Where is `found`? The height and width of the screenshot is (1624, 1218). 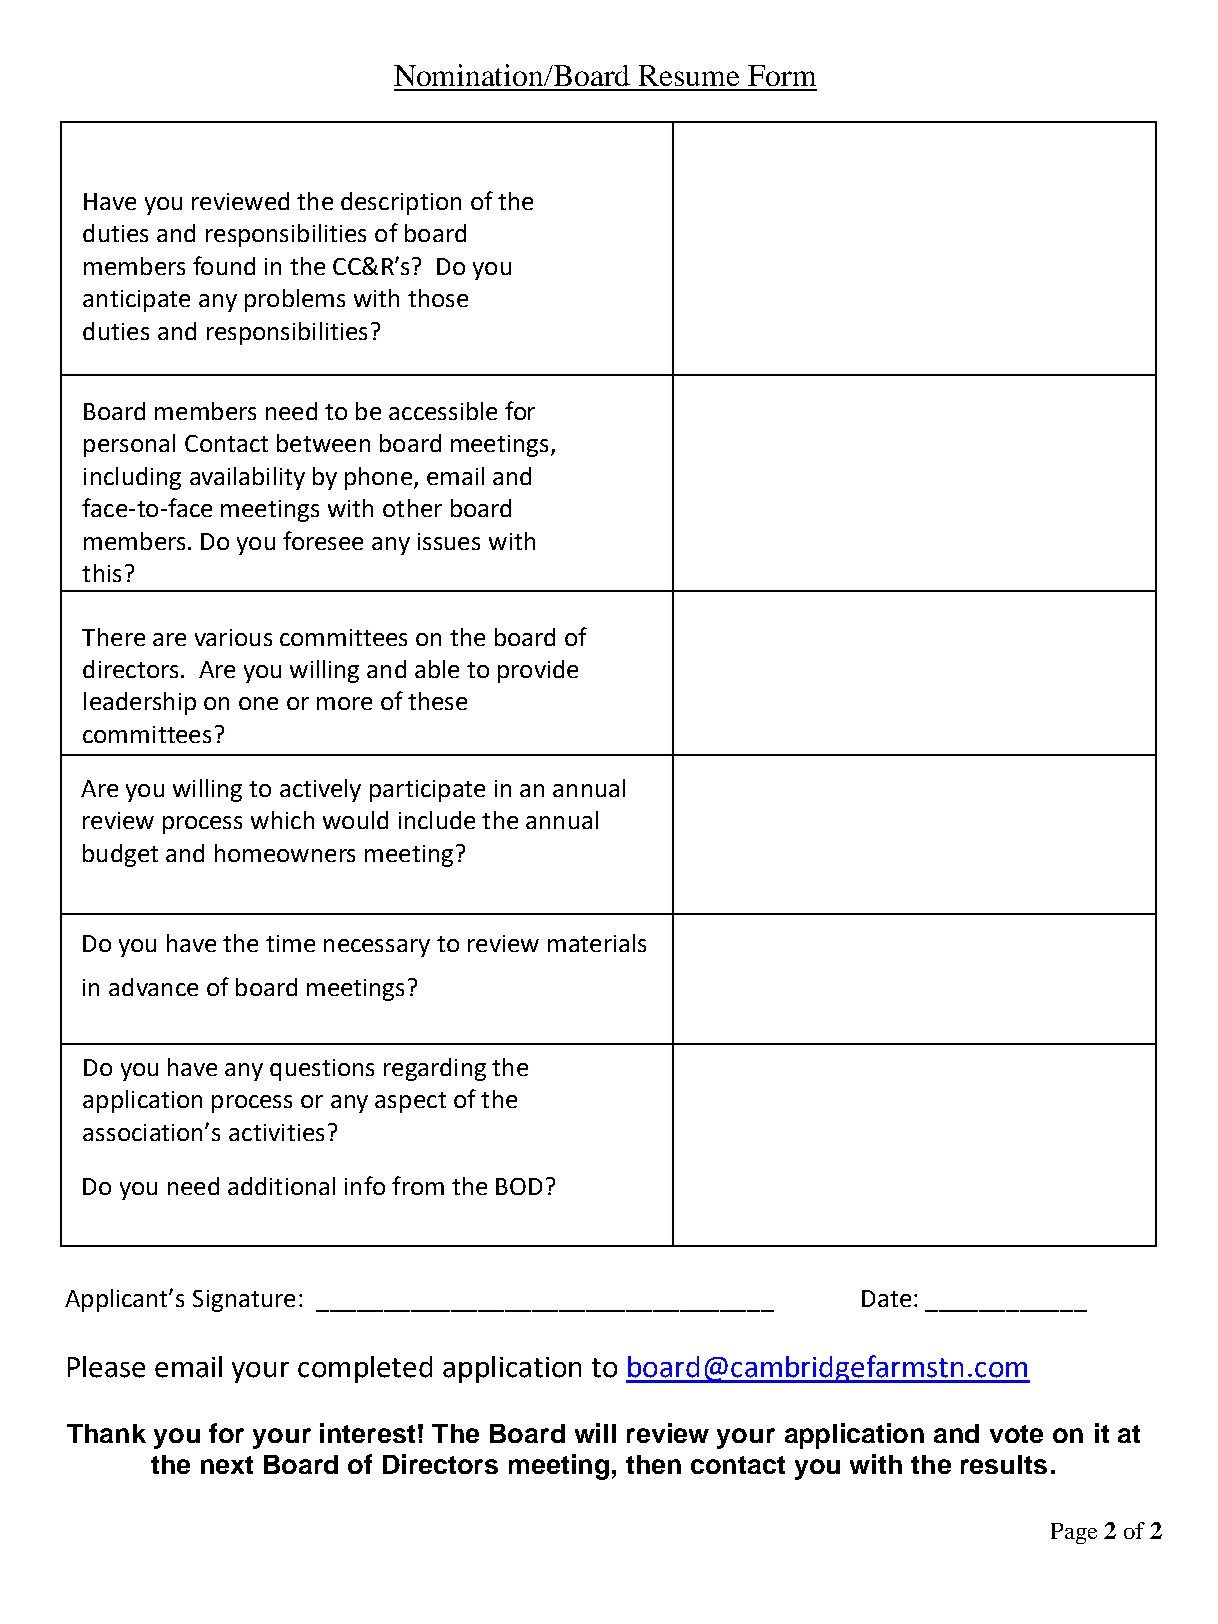
found is located at coordinates (224, 265).
